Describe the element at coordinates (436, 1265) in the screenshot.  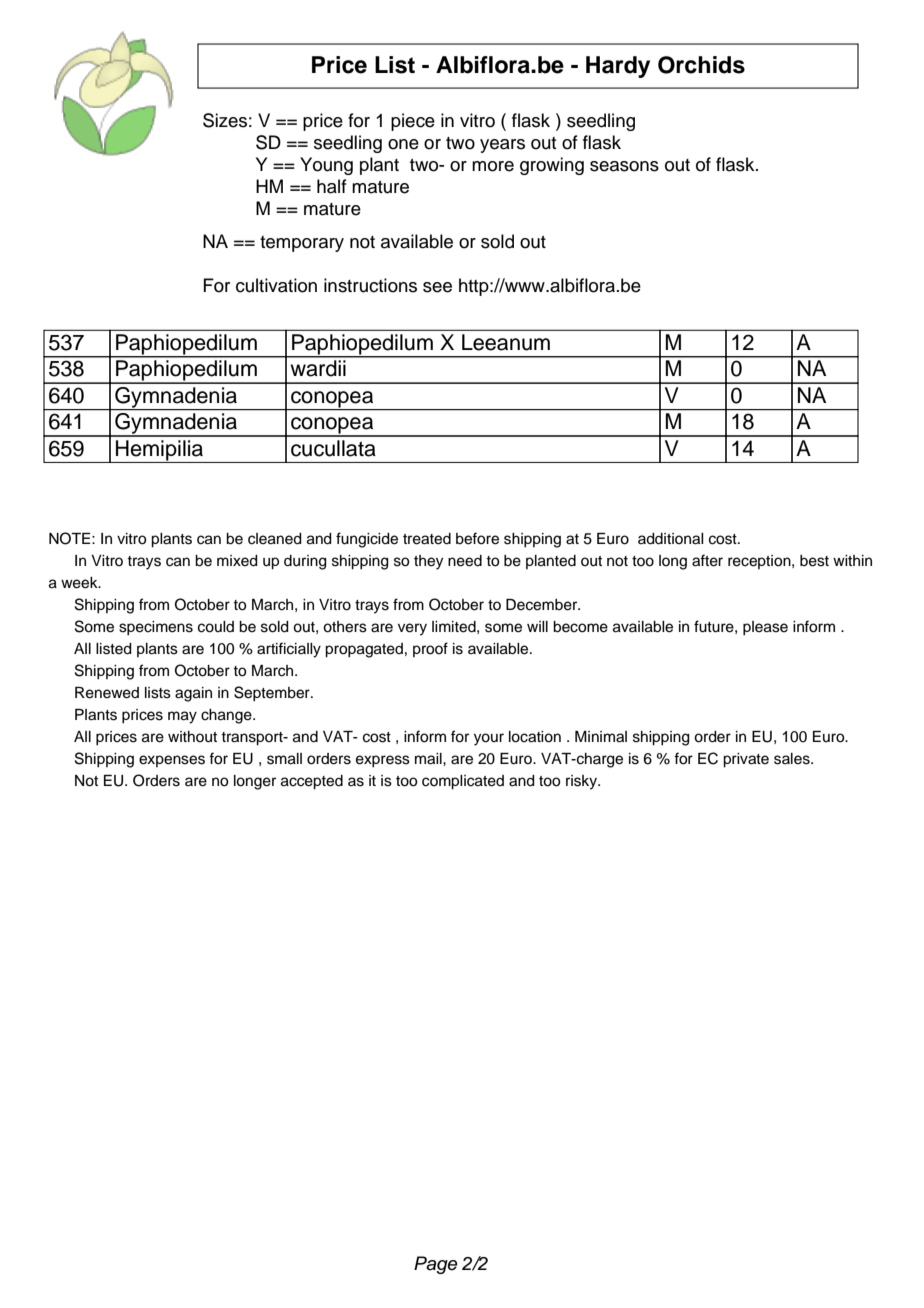
I see `Page` at that location.
